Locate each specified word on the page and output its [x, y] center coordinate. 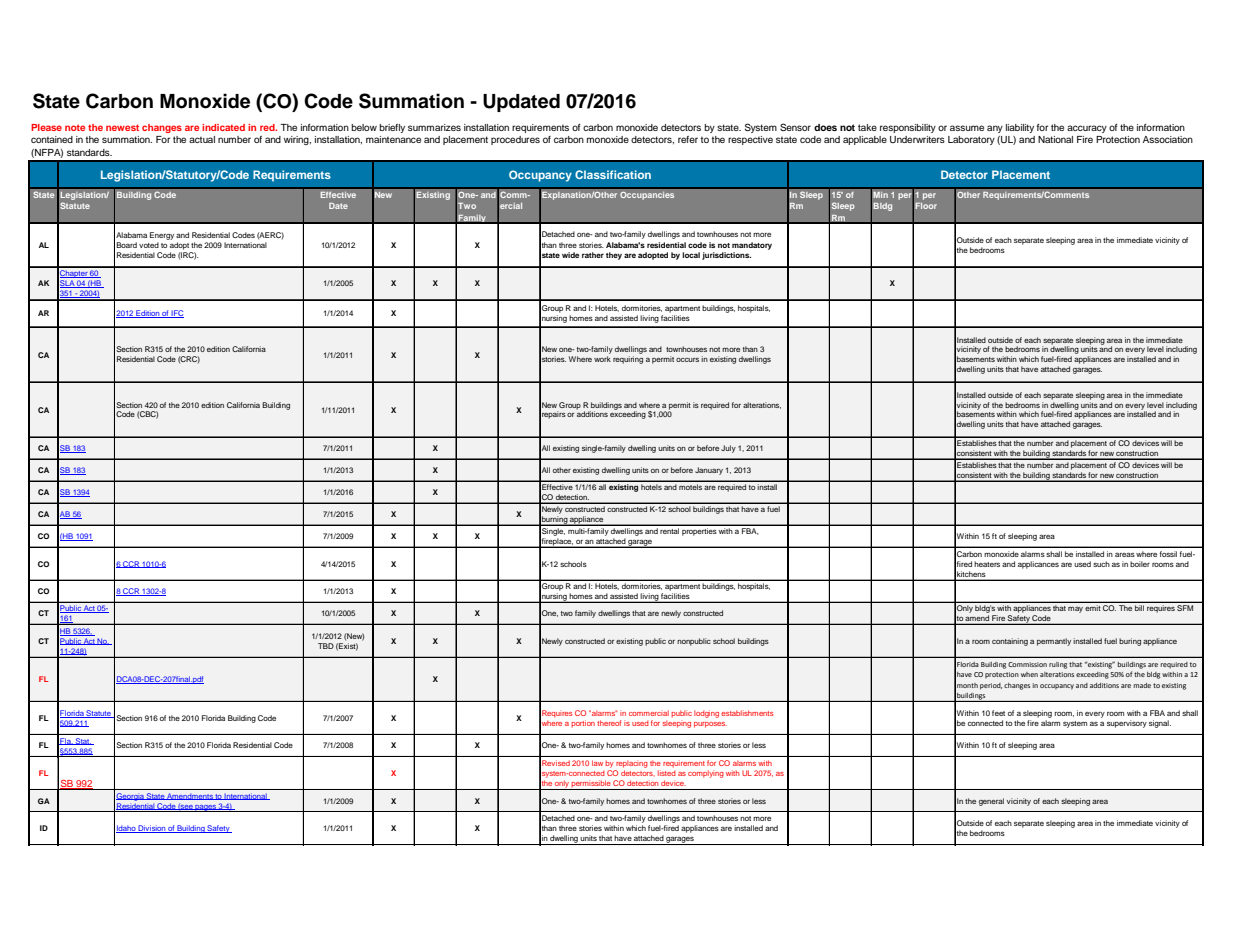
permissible [591, 785]
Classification [613, 174]
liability [1020, 128]
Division [152, 829]
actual [202, 139]
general [991, 802]
